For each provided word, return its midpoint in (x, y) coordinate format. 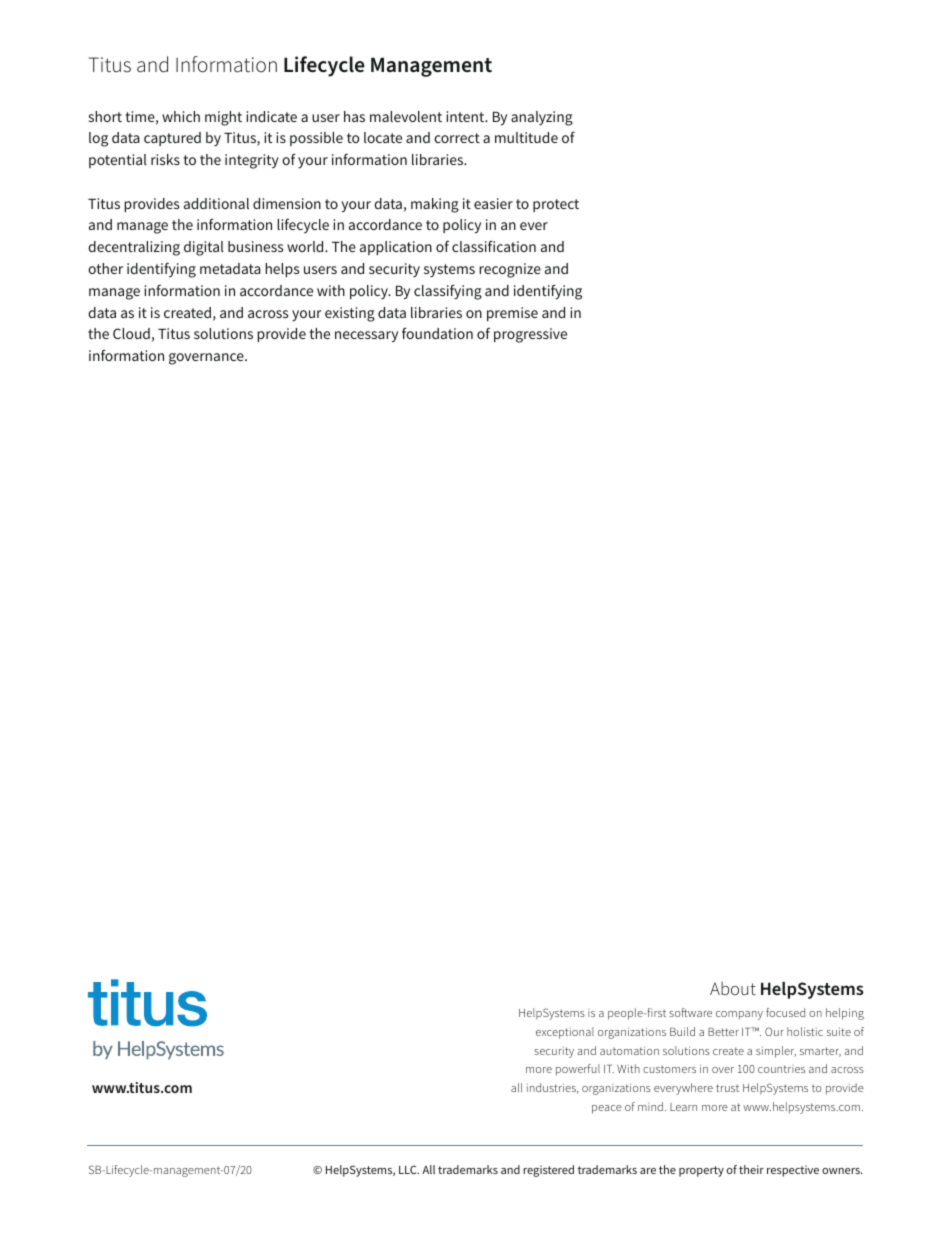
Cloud (131, 333)
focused (785, 1012)
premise (512, 314)
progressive (530, 335)
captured (172, 139)
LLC (409, 1169)
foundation (437, 333)
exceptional (565, 1033)
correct (457, 138)
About (733, 988)
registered (548, 1171)
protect (556, 205)
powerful (578, 1070)
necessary (366, 337)
